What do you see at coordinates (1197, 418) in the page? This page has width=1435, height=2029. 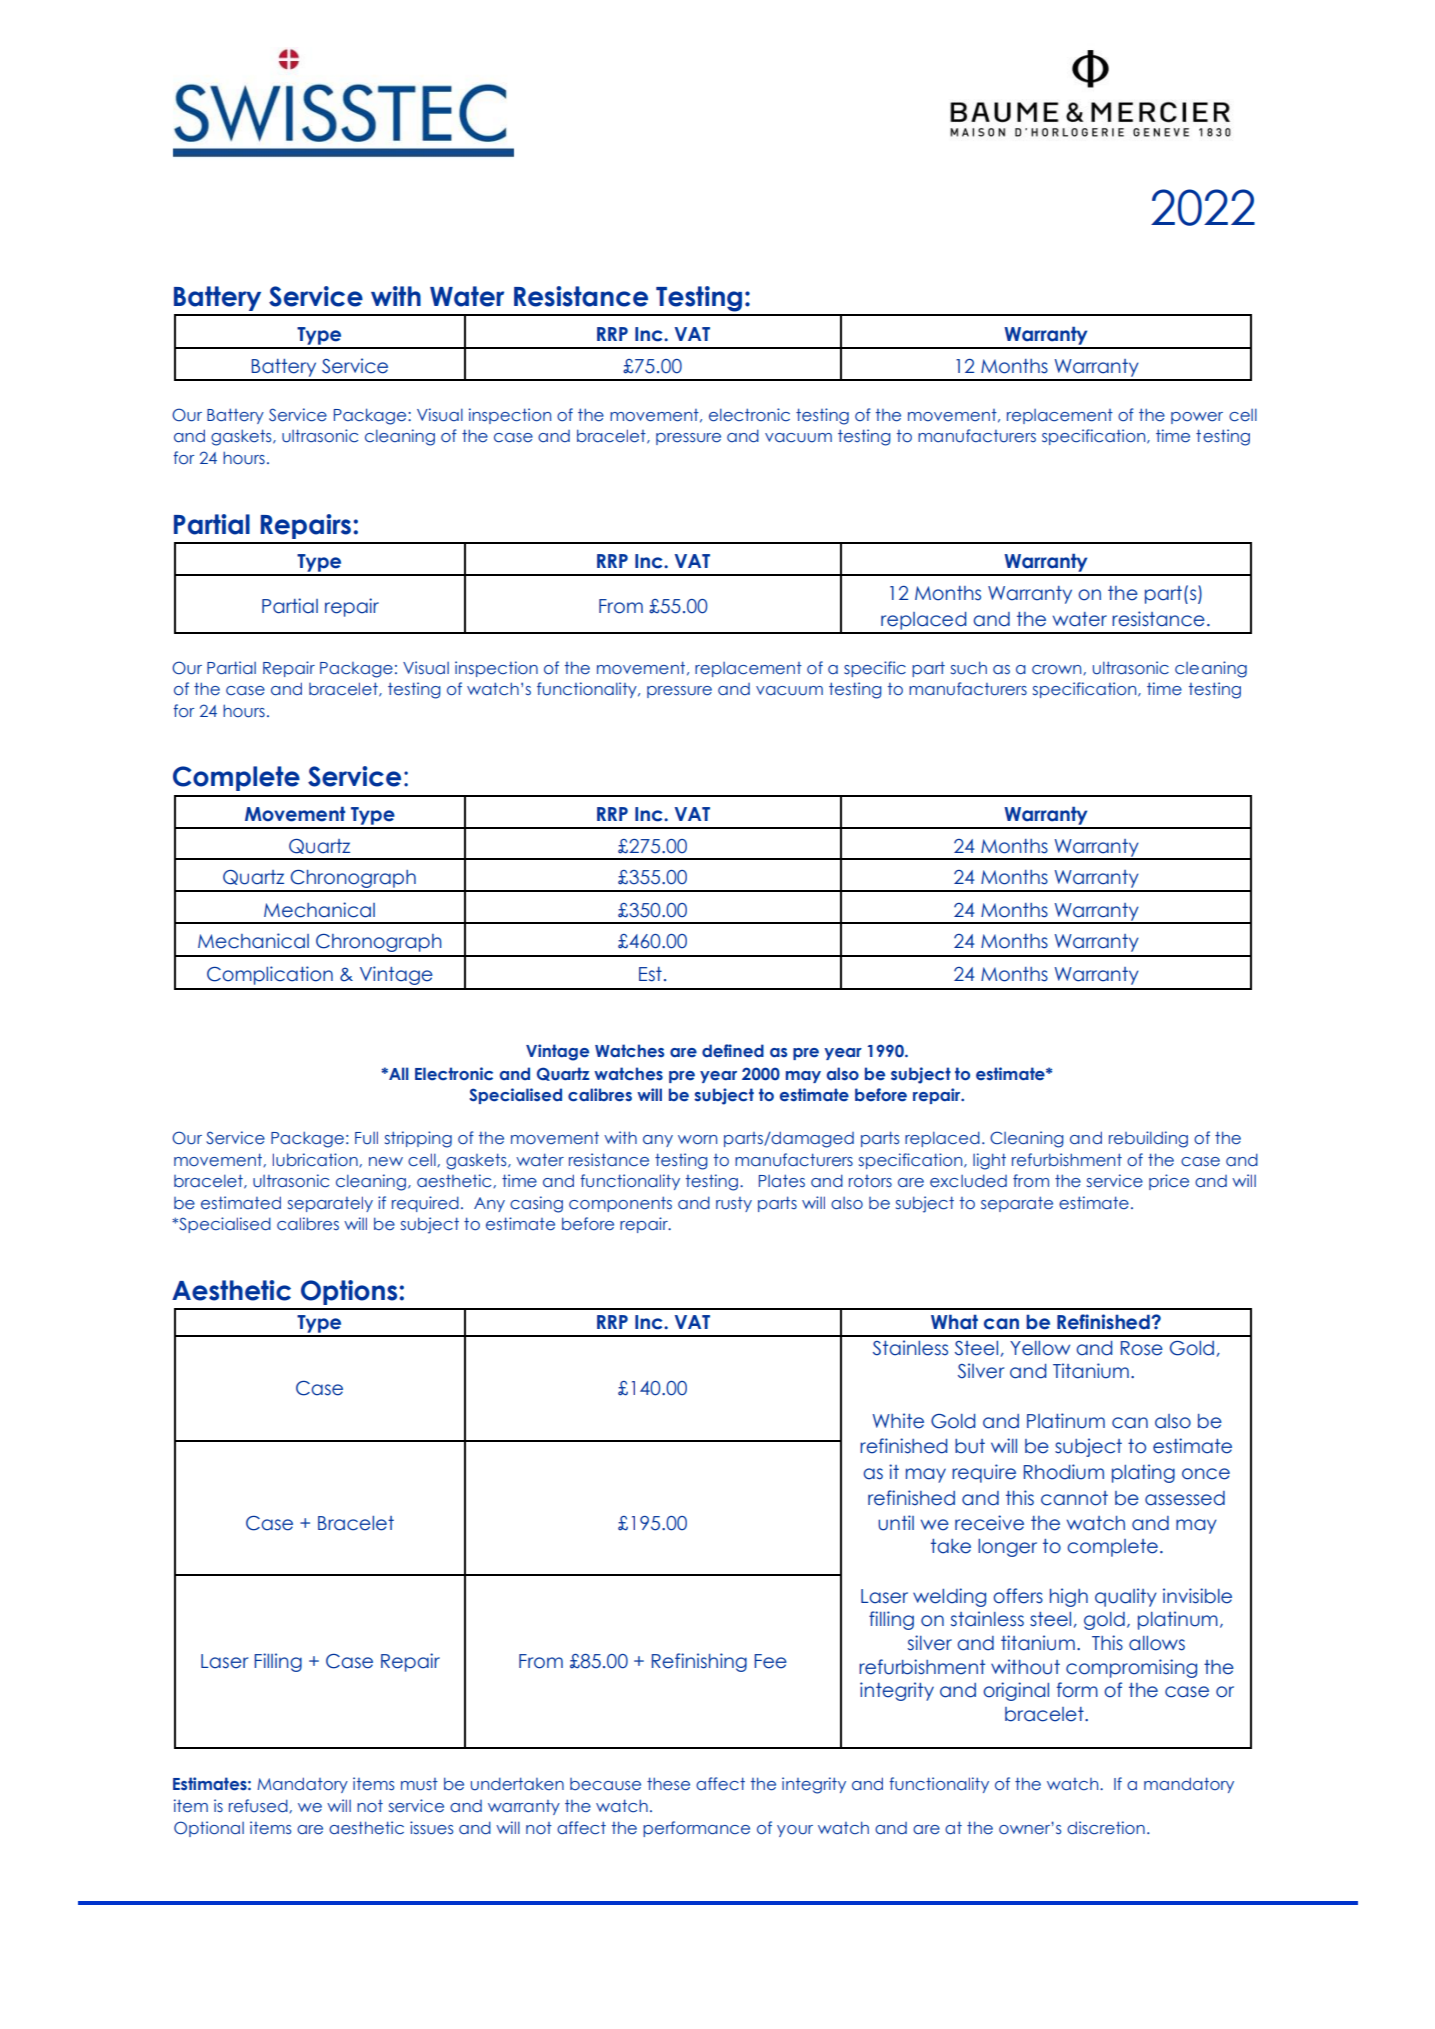 I see `power` at bounding box center [1197, 418].
